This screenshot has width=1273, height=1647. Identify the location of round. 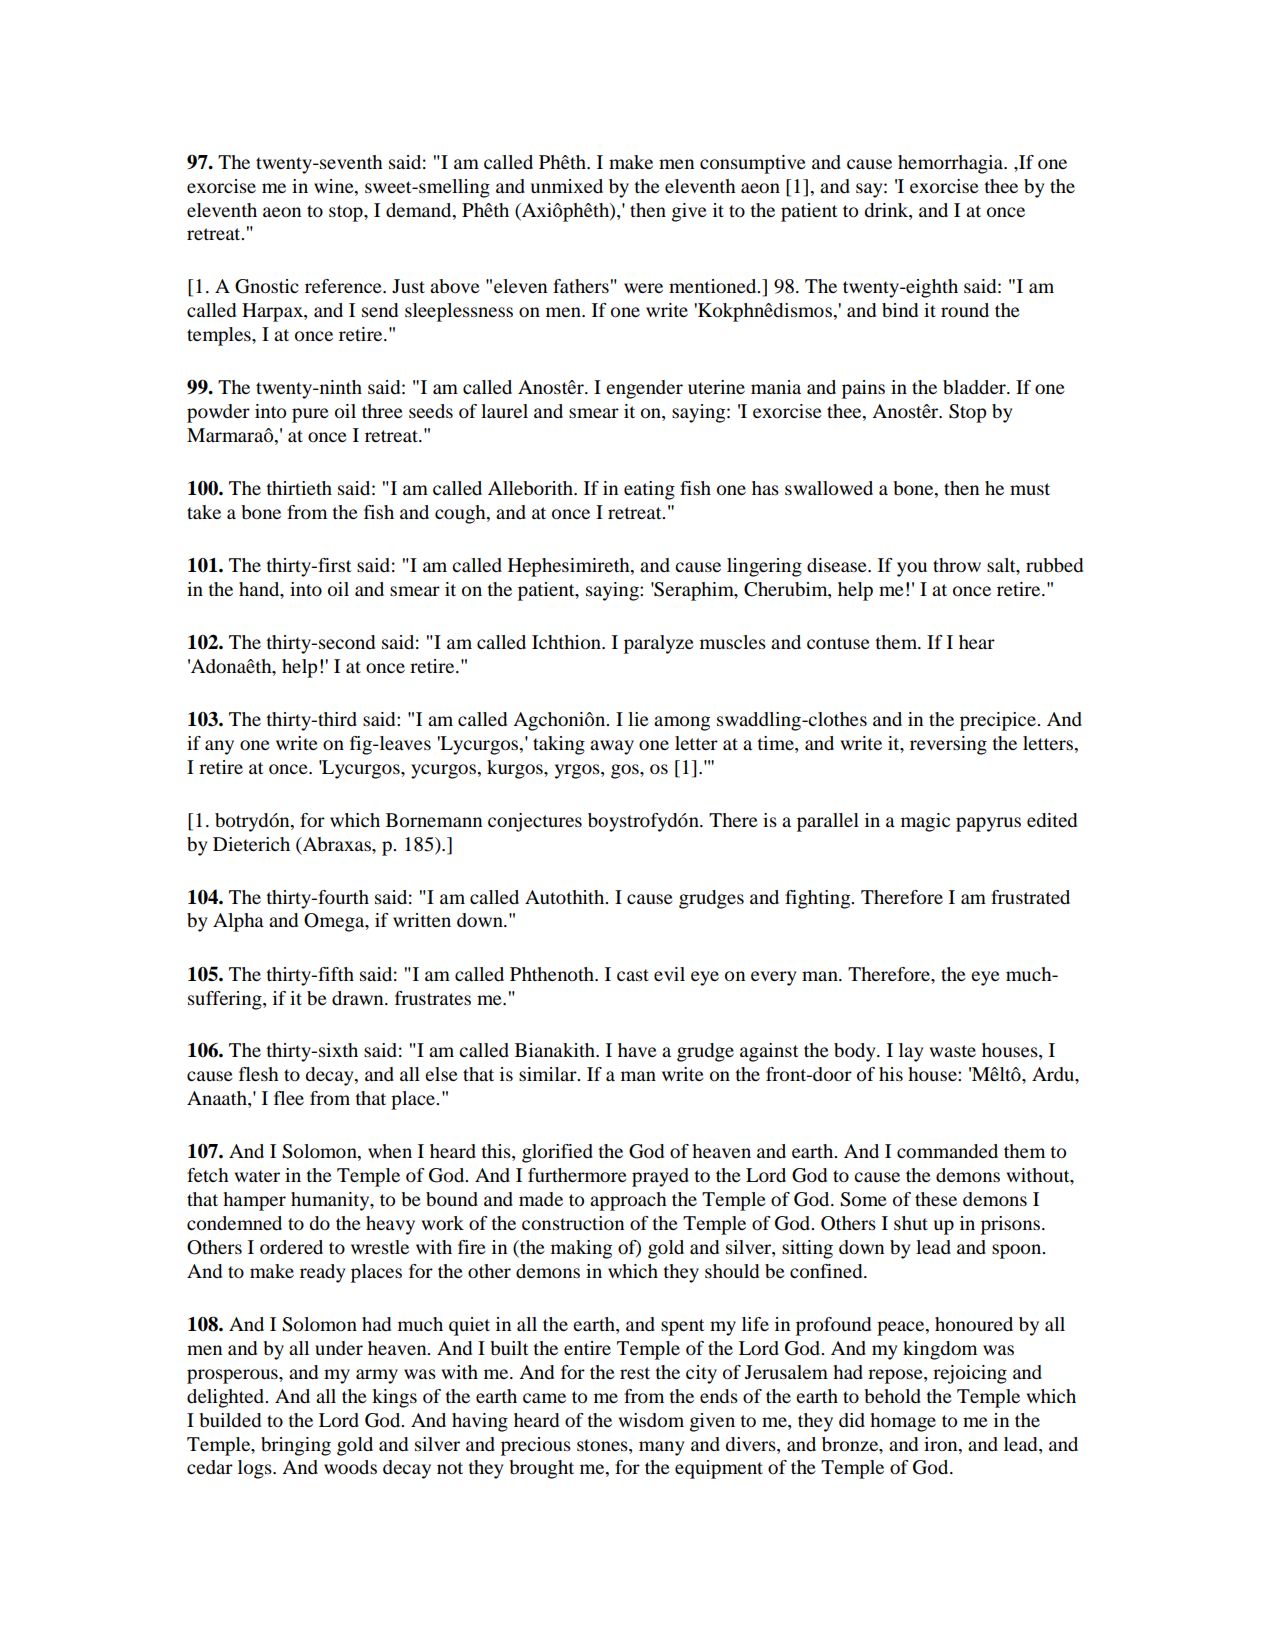
(965, 310).
